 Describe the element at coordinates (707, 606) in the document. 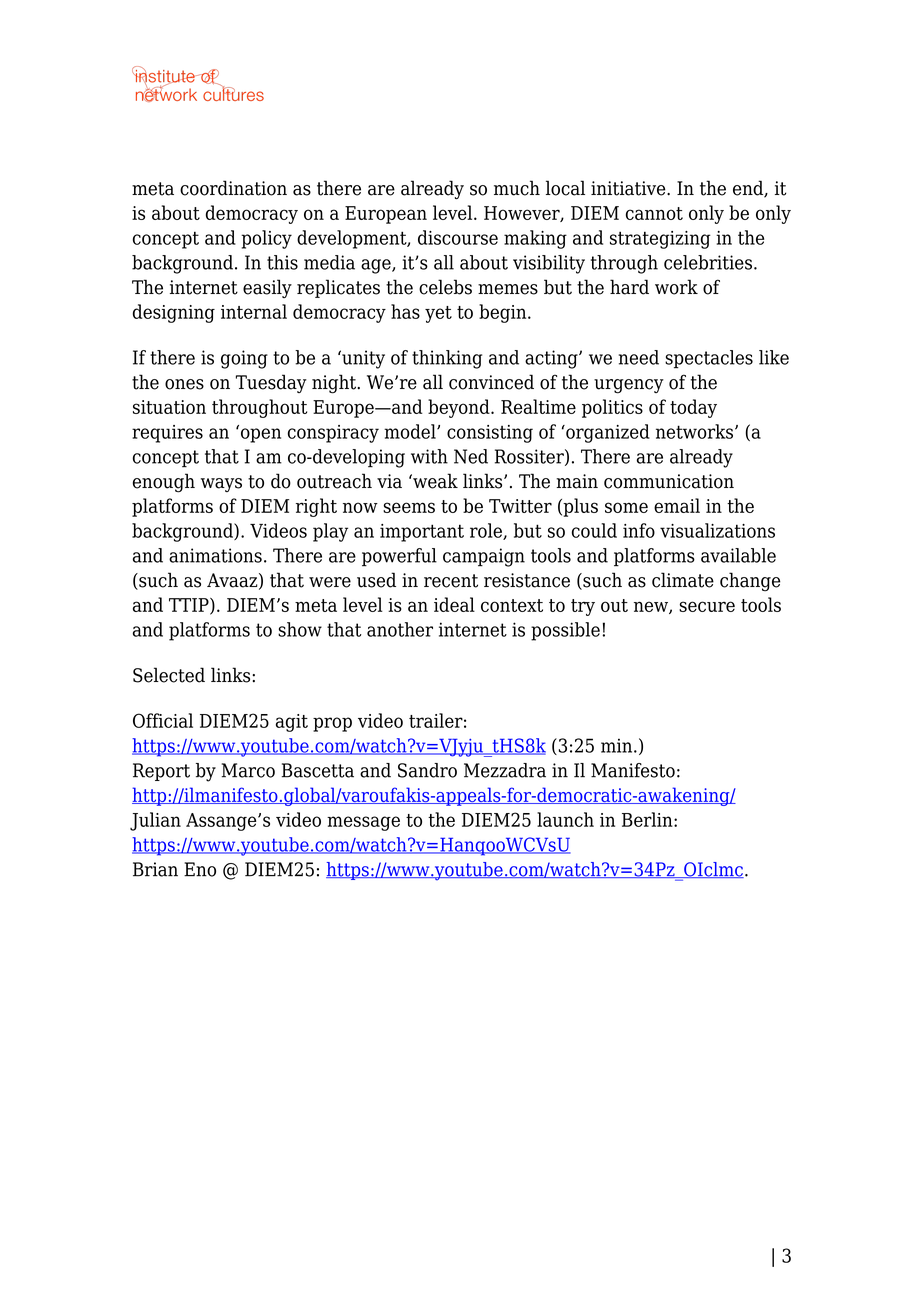

I see `secure` at that location.
